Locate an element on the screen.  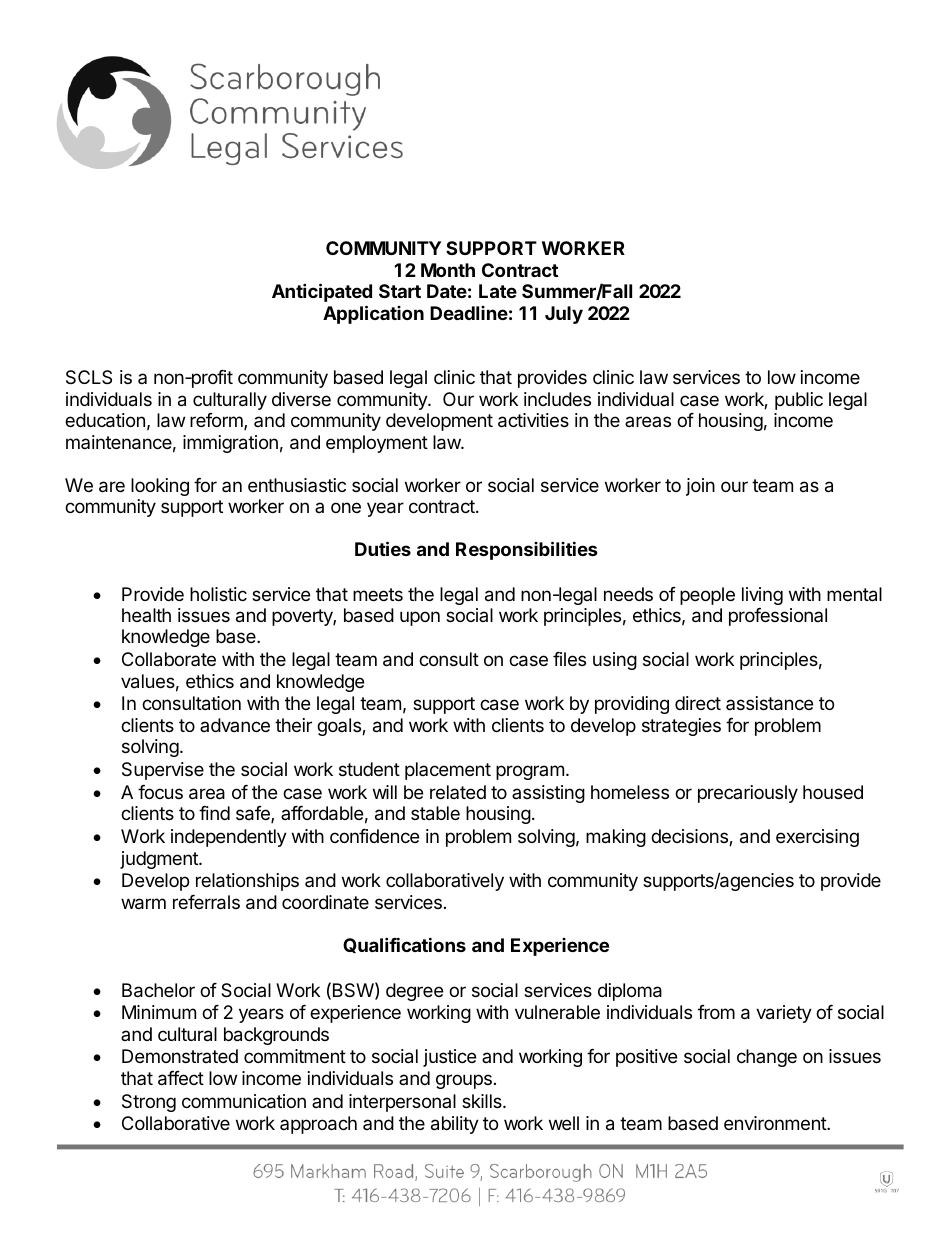
stable is located at coordinates (435, 813).
